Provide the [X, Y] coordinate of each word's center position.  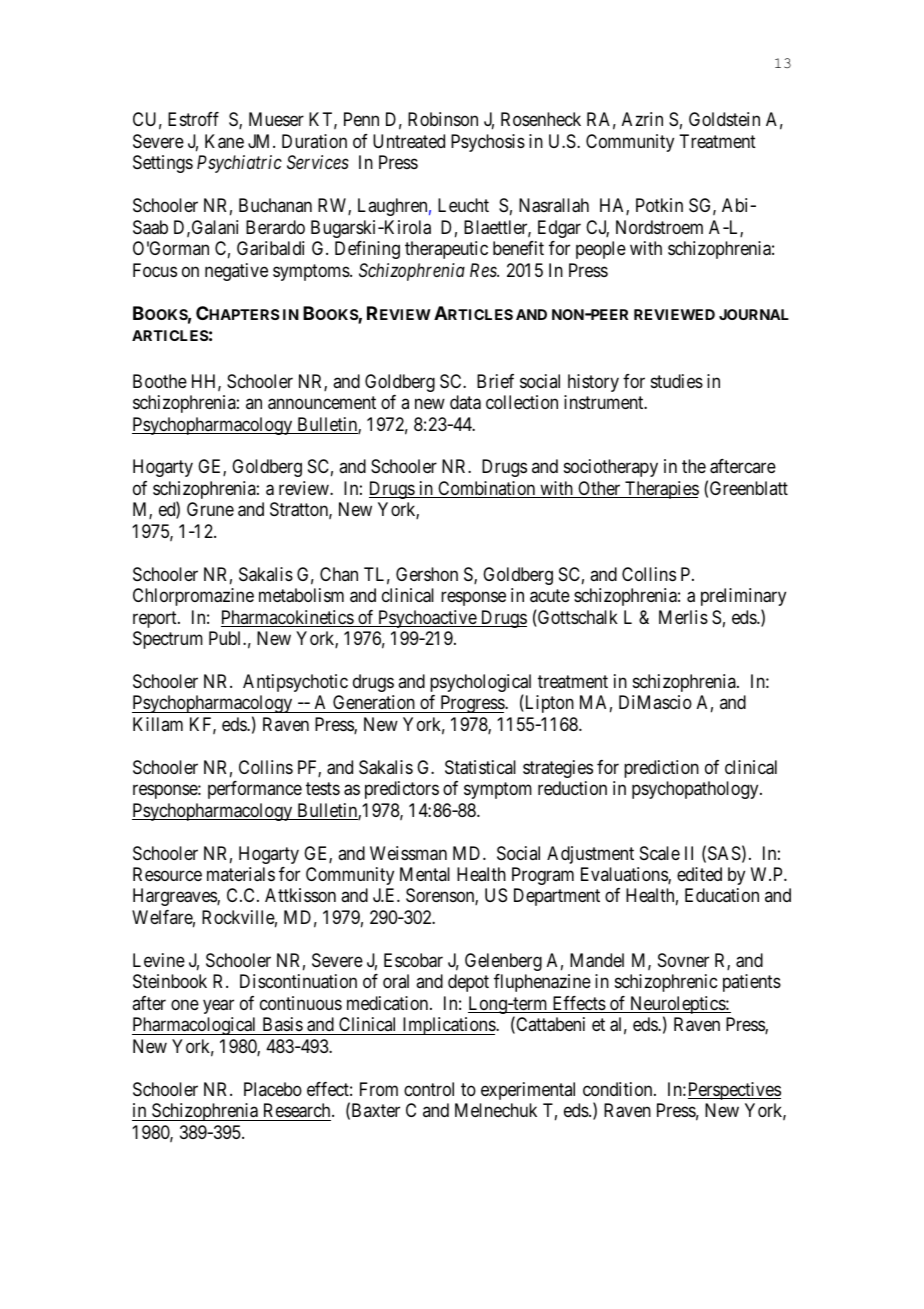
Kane [224, 141]
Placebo [273, 1089]
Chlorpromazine [193, 597]
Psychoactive [427, 619]
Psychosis [488, 143]
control [429, 1089]
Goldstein [724, 119]
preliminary [743, 597]
